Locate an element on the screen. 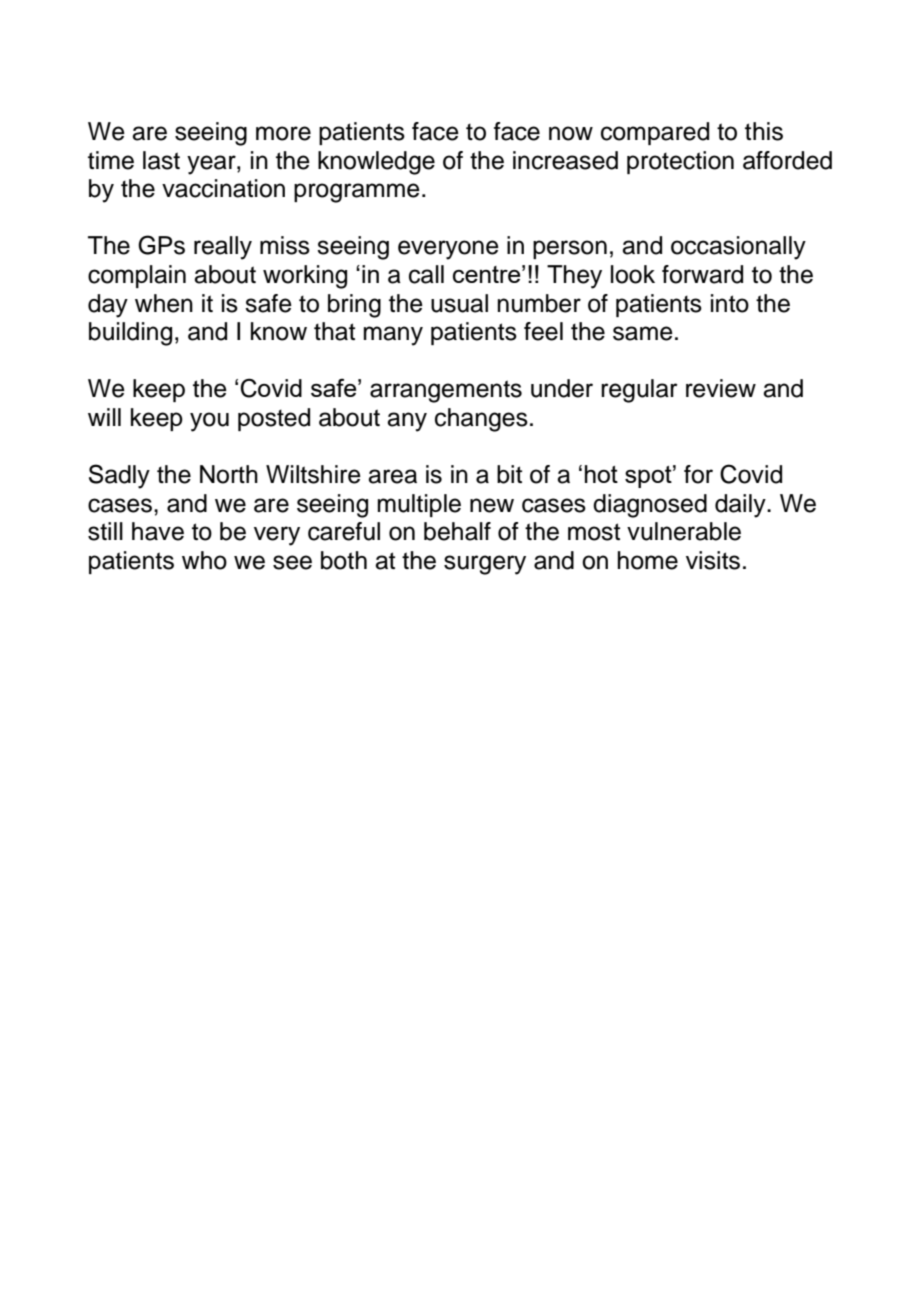 This screenshot has height=1308, width=924. surgery is located at coordinates (485, 565).
